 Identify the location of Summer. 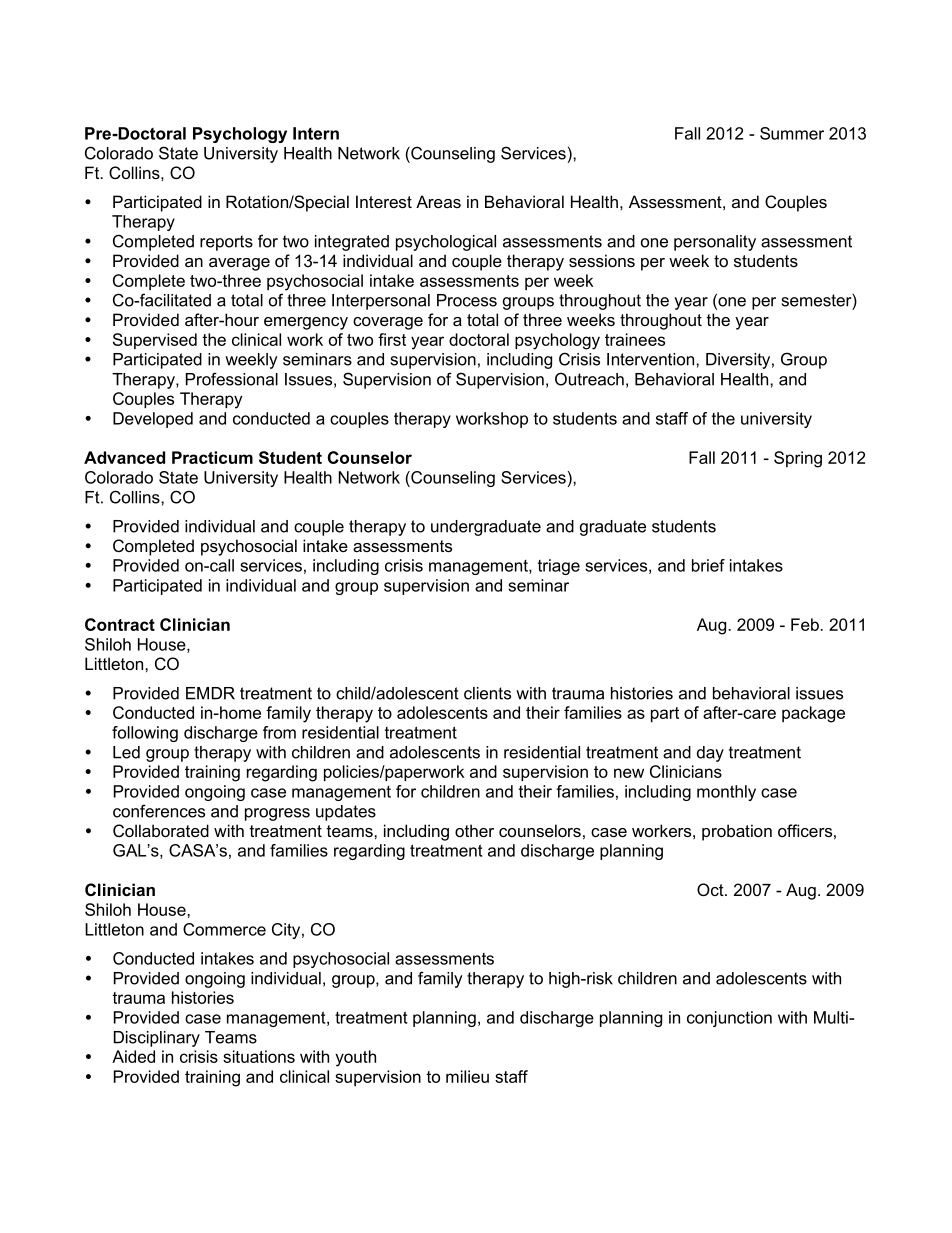
(792, 133).
